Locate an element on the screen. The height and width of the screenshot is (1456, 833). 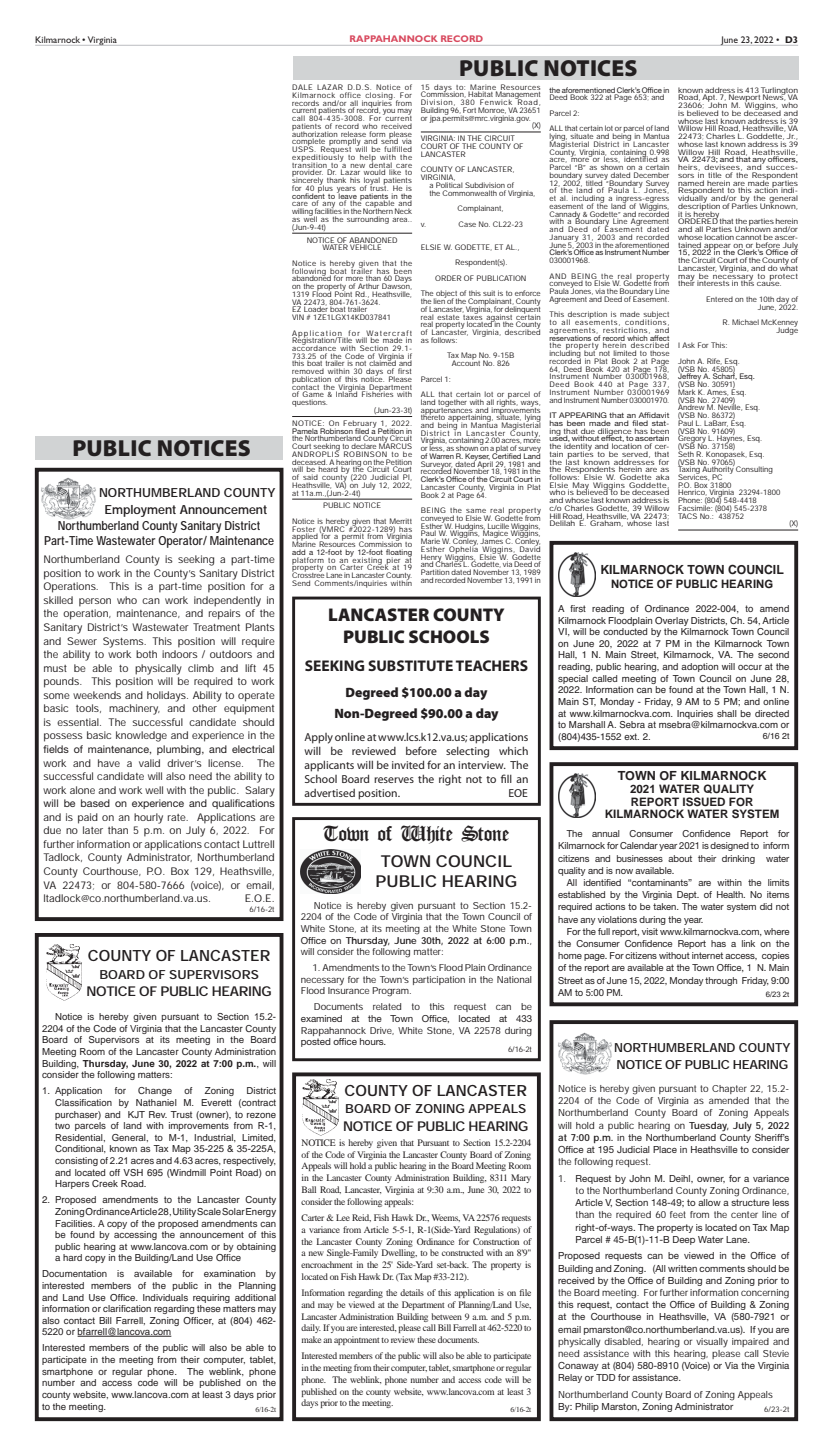
Henrico is located at coordinates (693, 492).
